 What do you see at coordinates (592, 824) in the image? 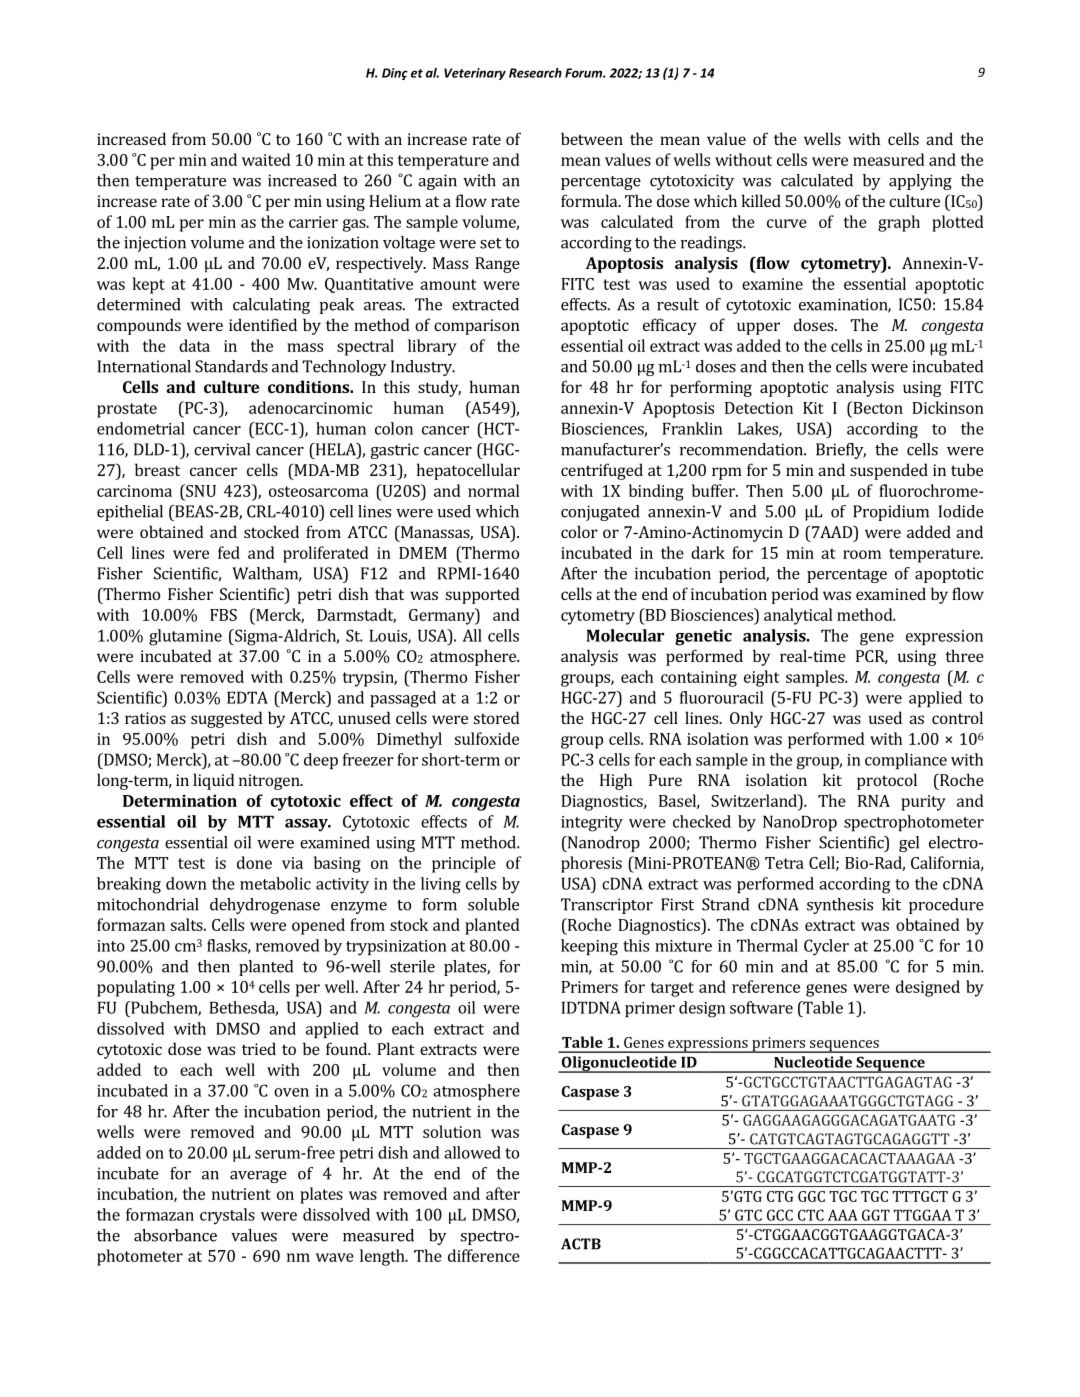
I see `integrity` at bounding box center [592, 824].
